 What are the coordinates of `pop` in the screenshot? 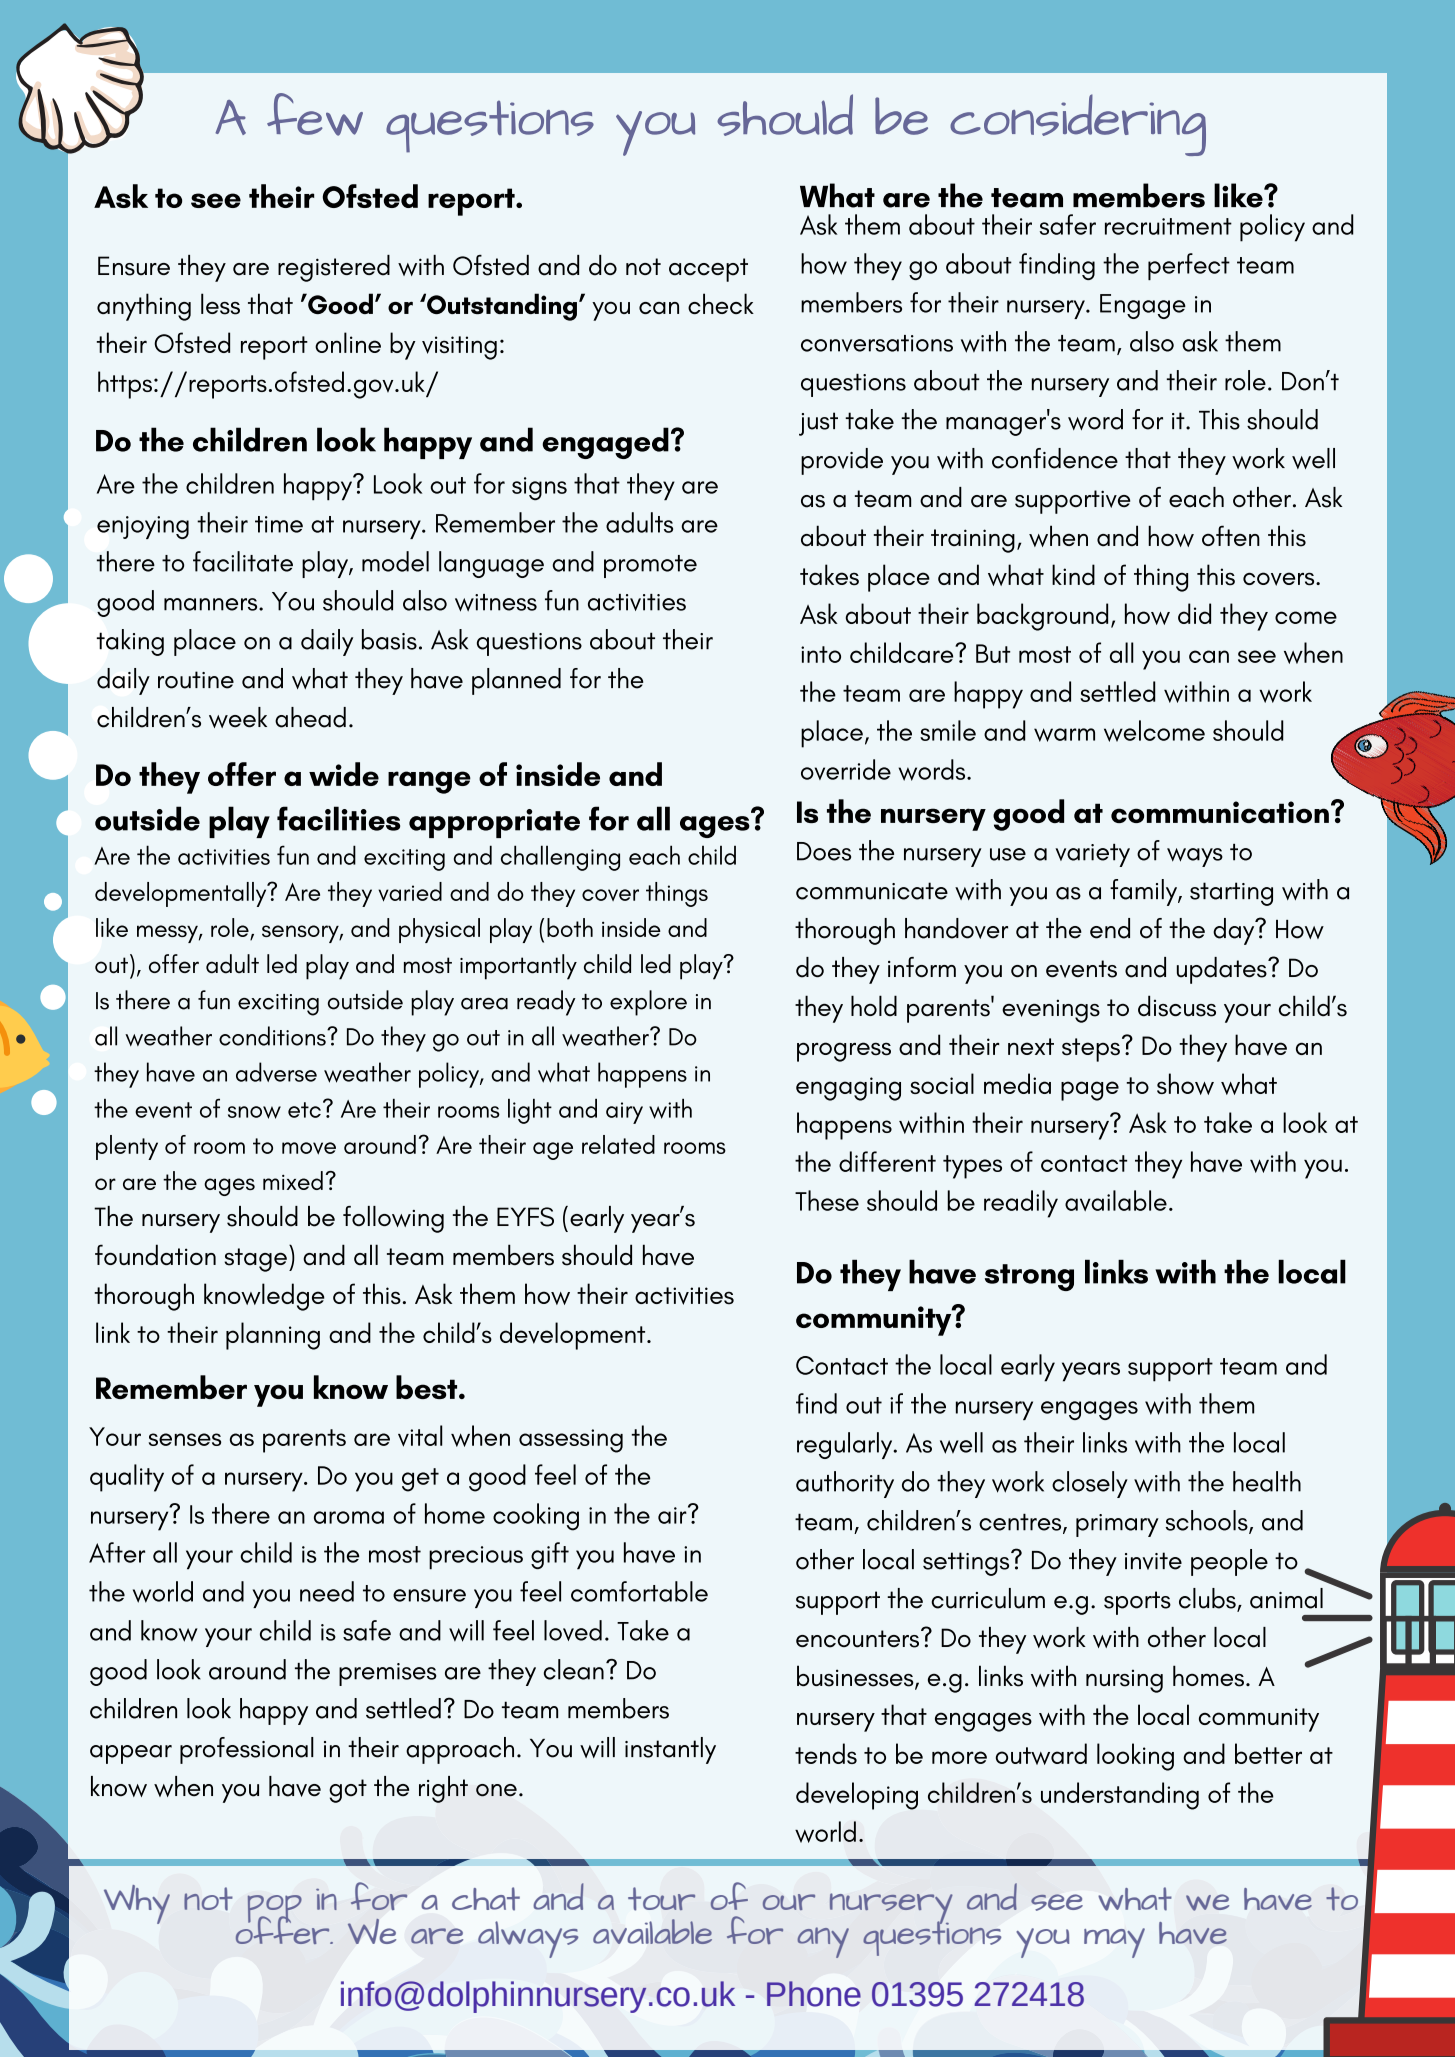 It's located at (275, 1910).
